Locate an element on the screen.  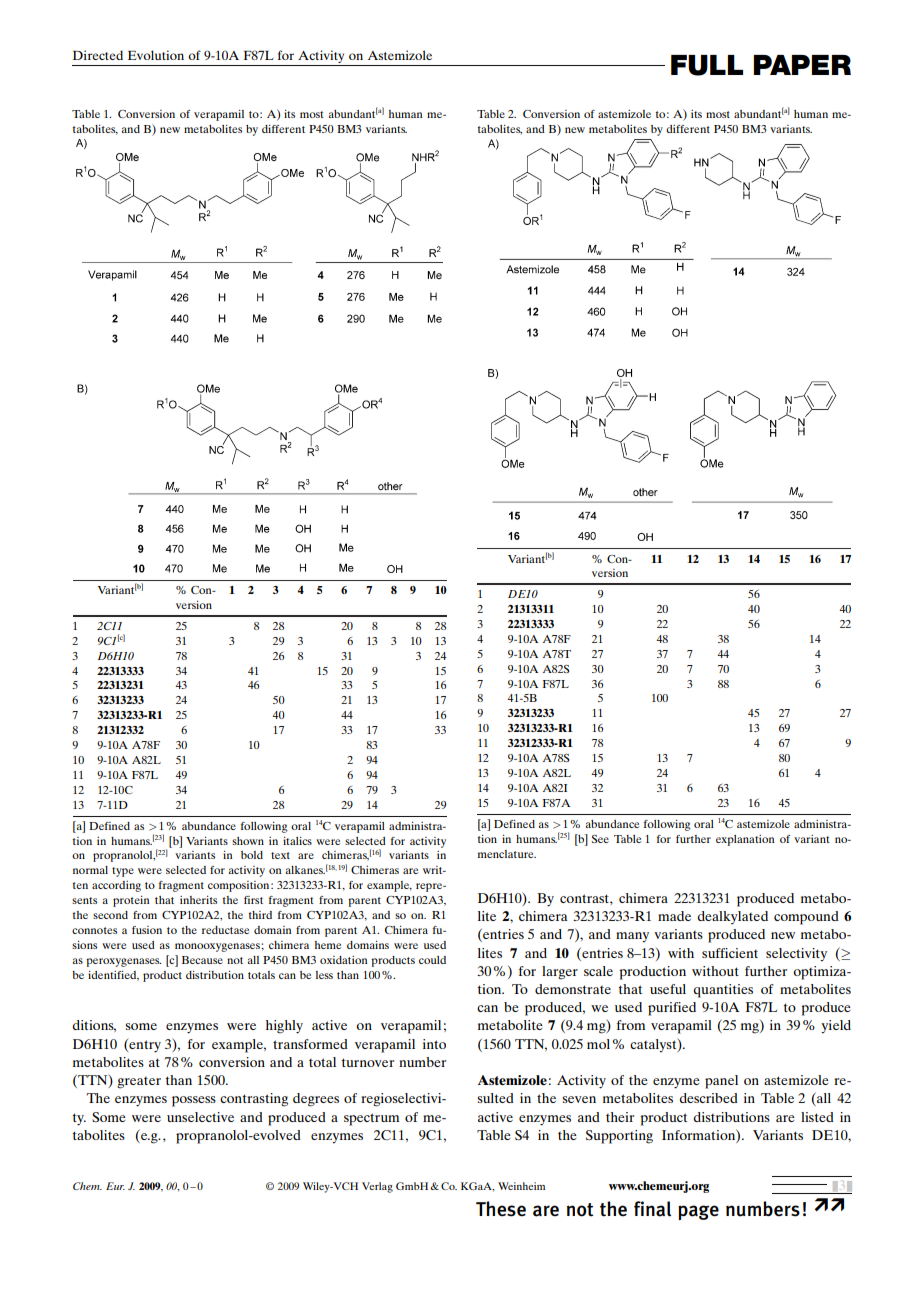
See is located at coordinates (600, 839).
